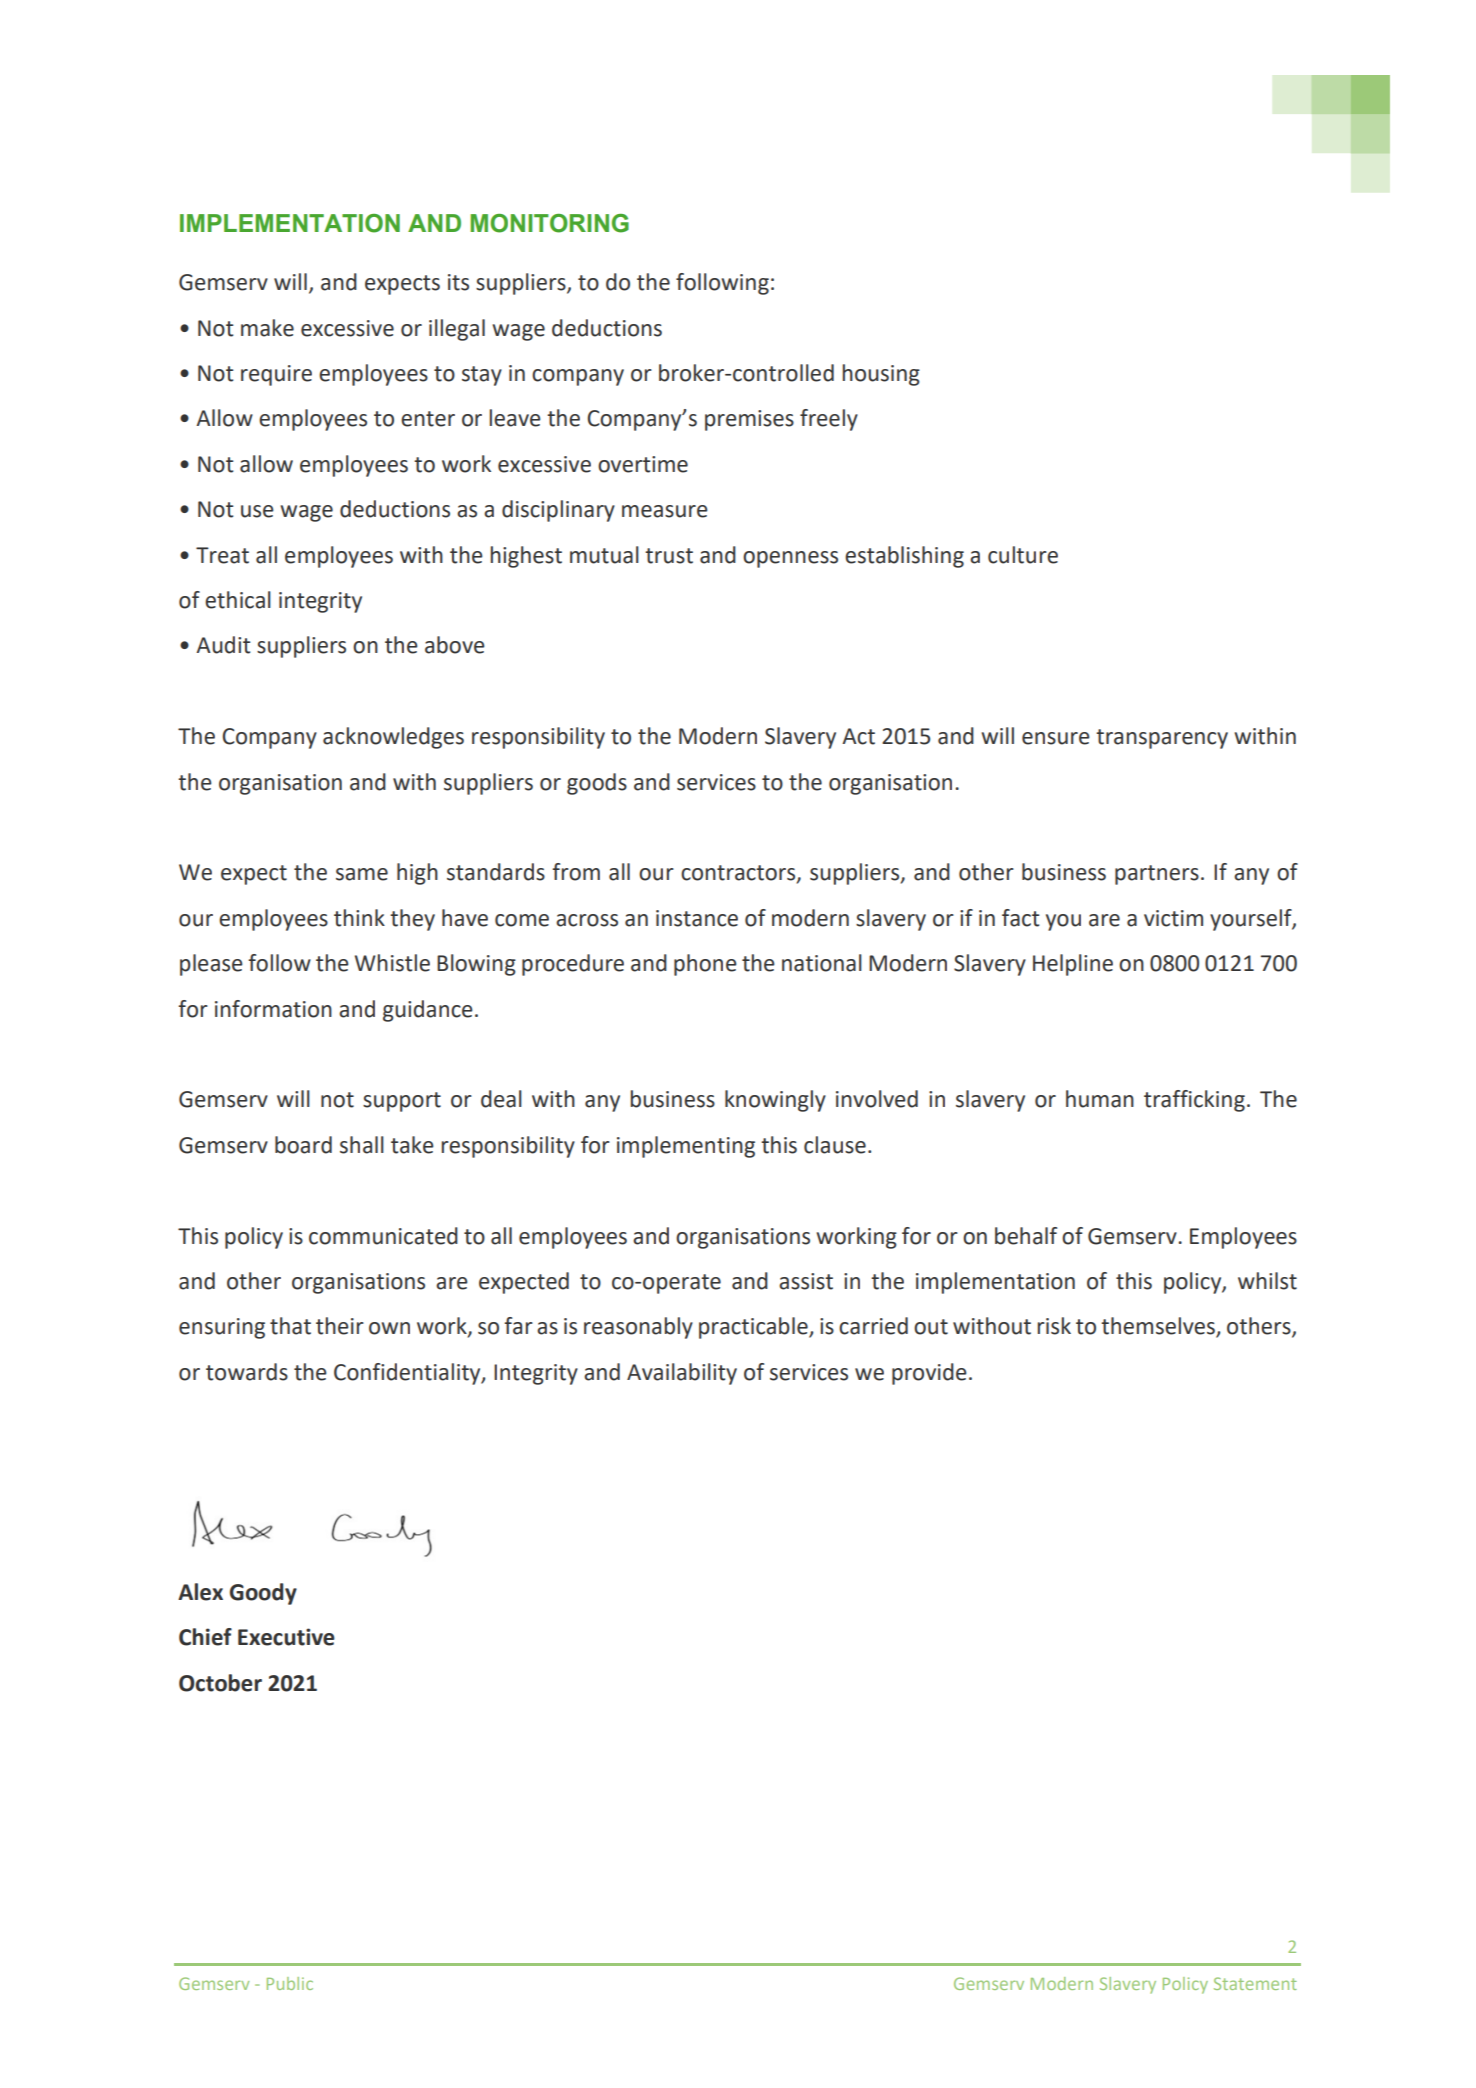 The height and width of the page is (2088, 1476). What do you see at coordinates (290, 1983) in the page?
I see `Public` at bounding box center [290, 1983].
